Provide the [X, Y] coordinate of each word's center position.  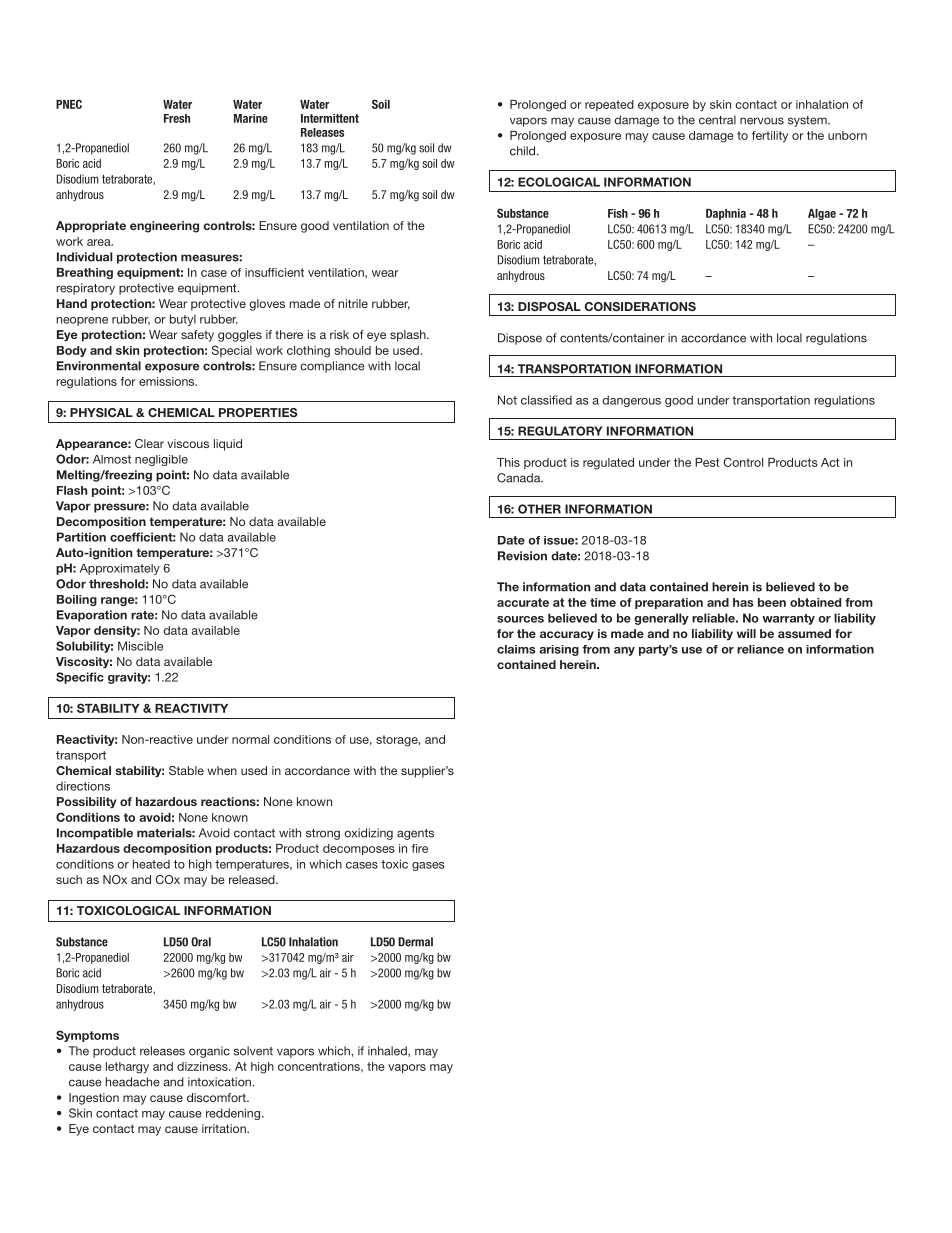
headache [133, 1082]
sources [520, 619]
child [524, 151]
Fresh [177, 118]
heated [151, 864]
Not [507, 400]
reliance [760, 649]
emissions [168, 381]
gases [428, 866]
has [743, 602]
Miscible [140, 646]
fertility [770, 137]
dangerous [631, 401]
